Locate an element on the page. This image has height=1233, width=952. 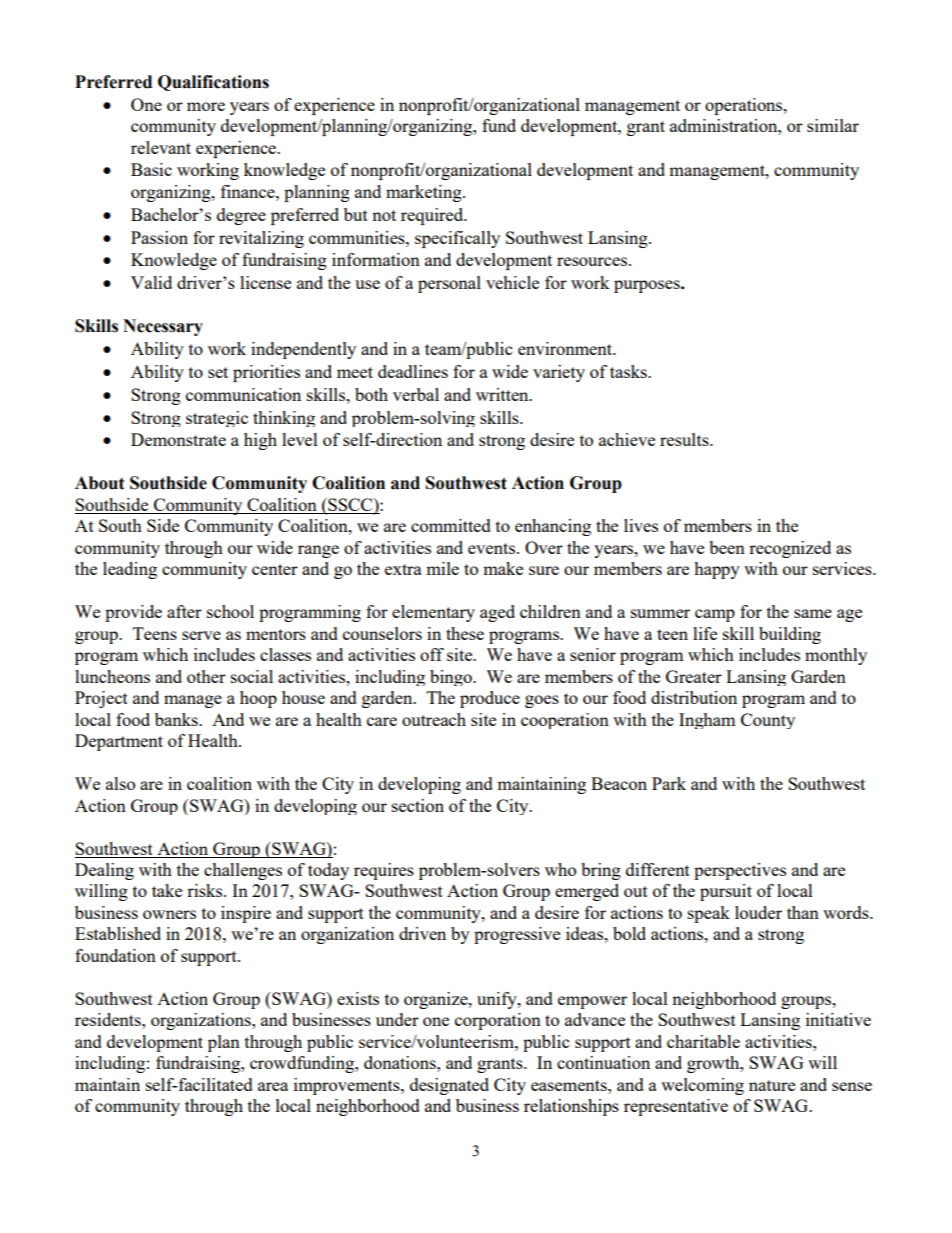
marketing is located at coordinates (425, 193).
